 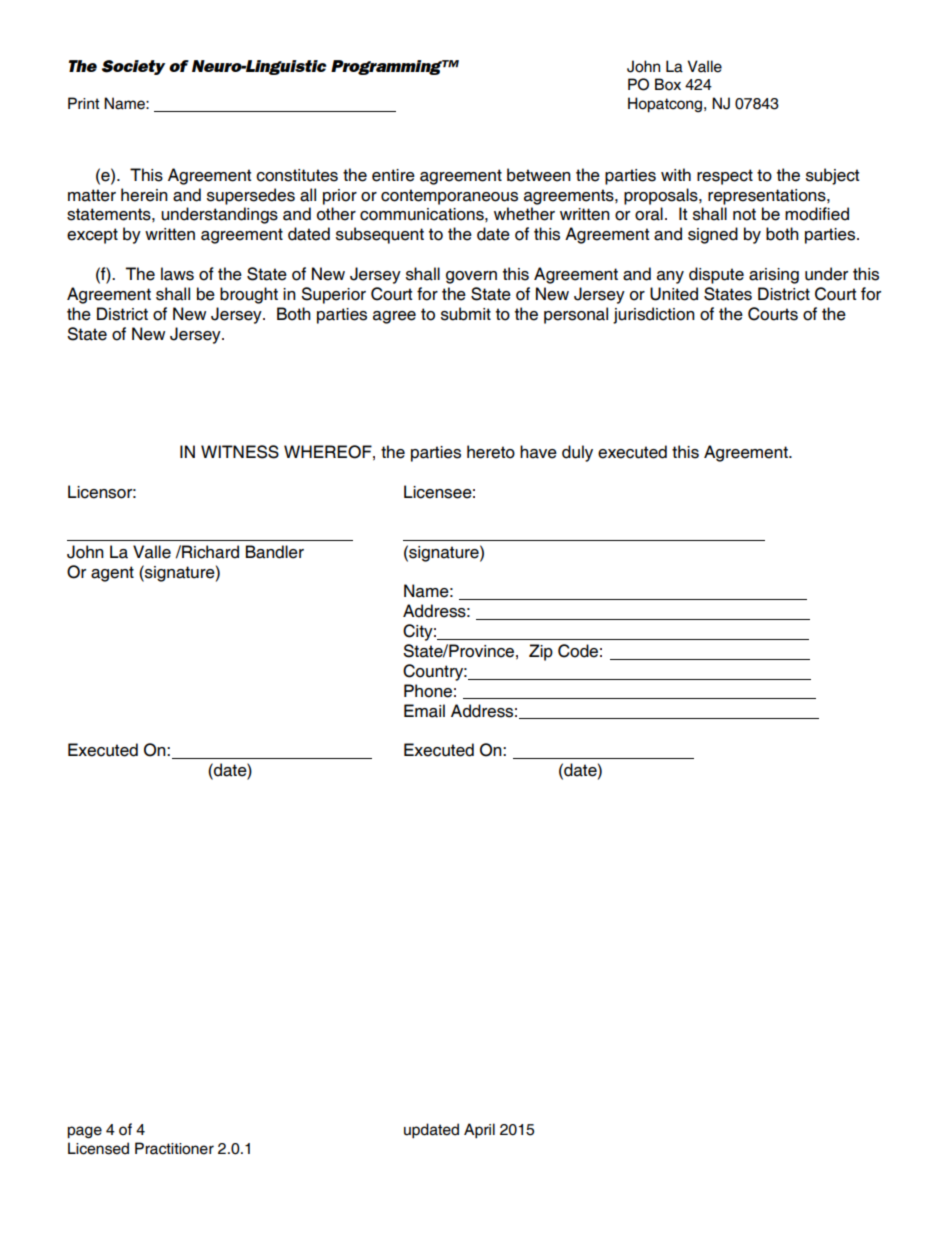 I want to click on entire, so click(x=393, y=175).
